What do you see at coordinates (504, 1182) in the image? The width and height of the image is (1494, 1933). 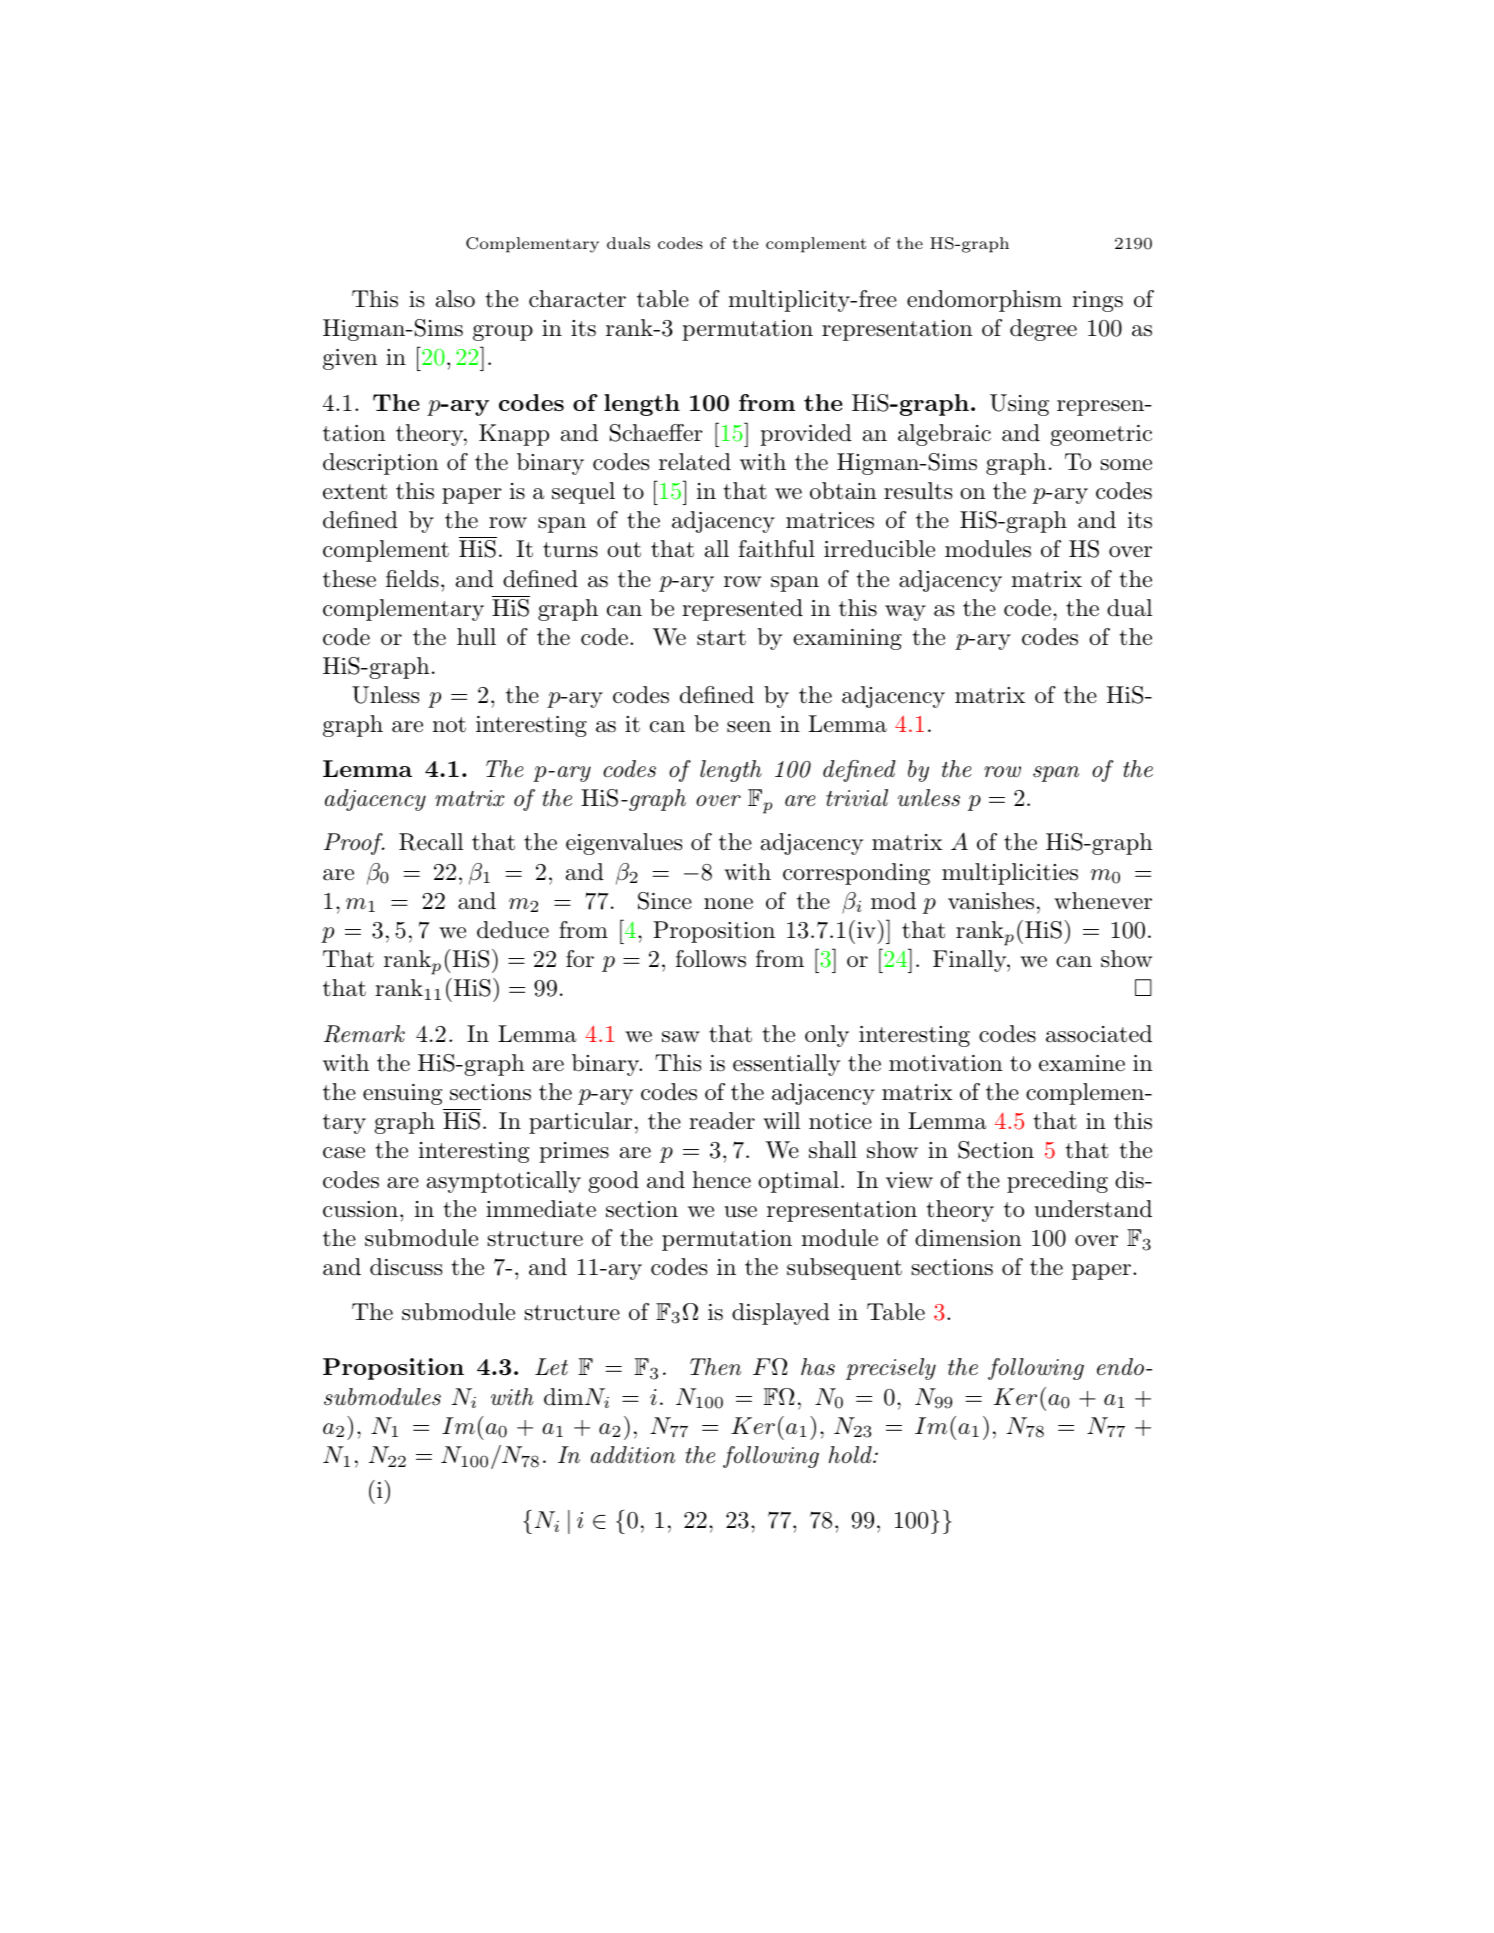 I see `asymptotically` at bounding box center [504, 1182].
